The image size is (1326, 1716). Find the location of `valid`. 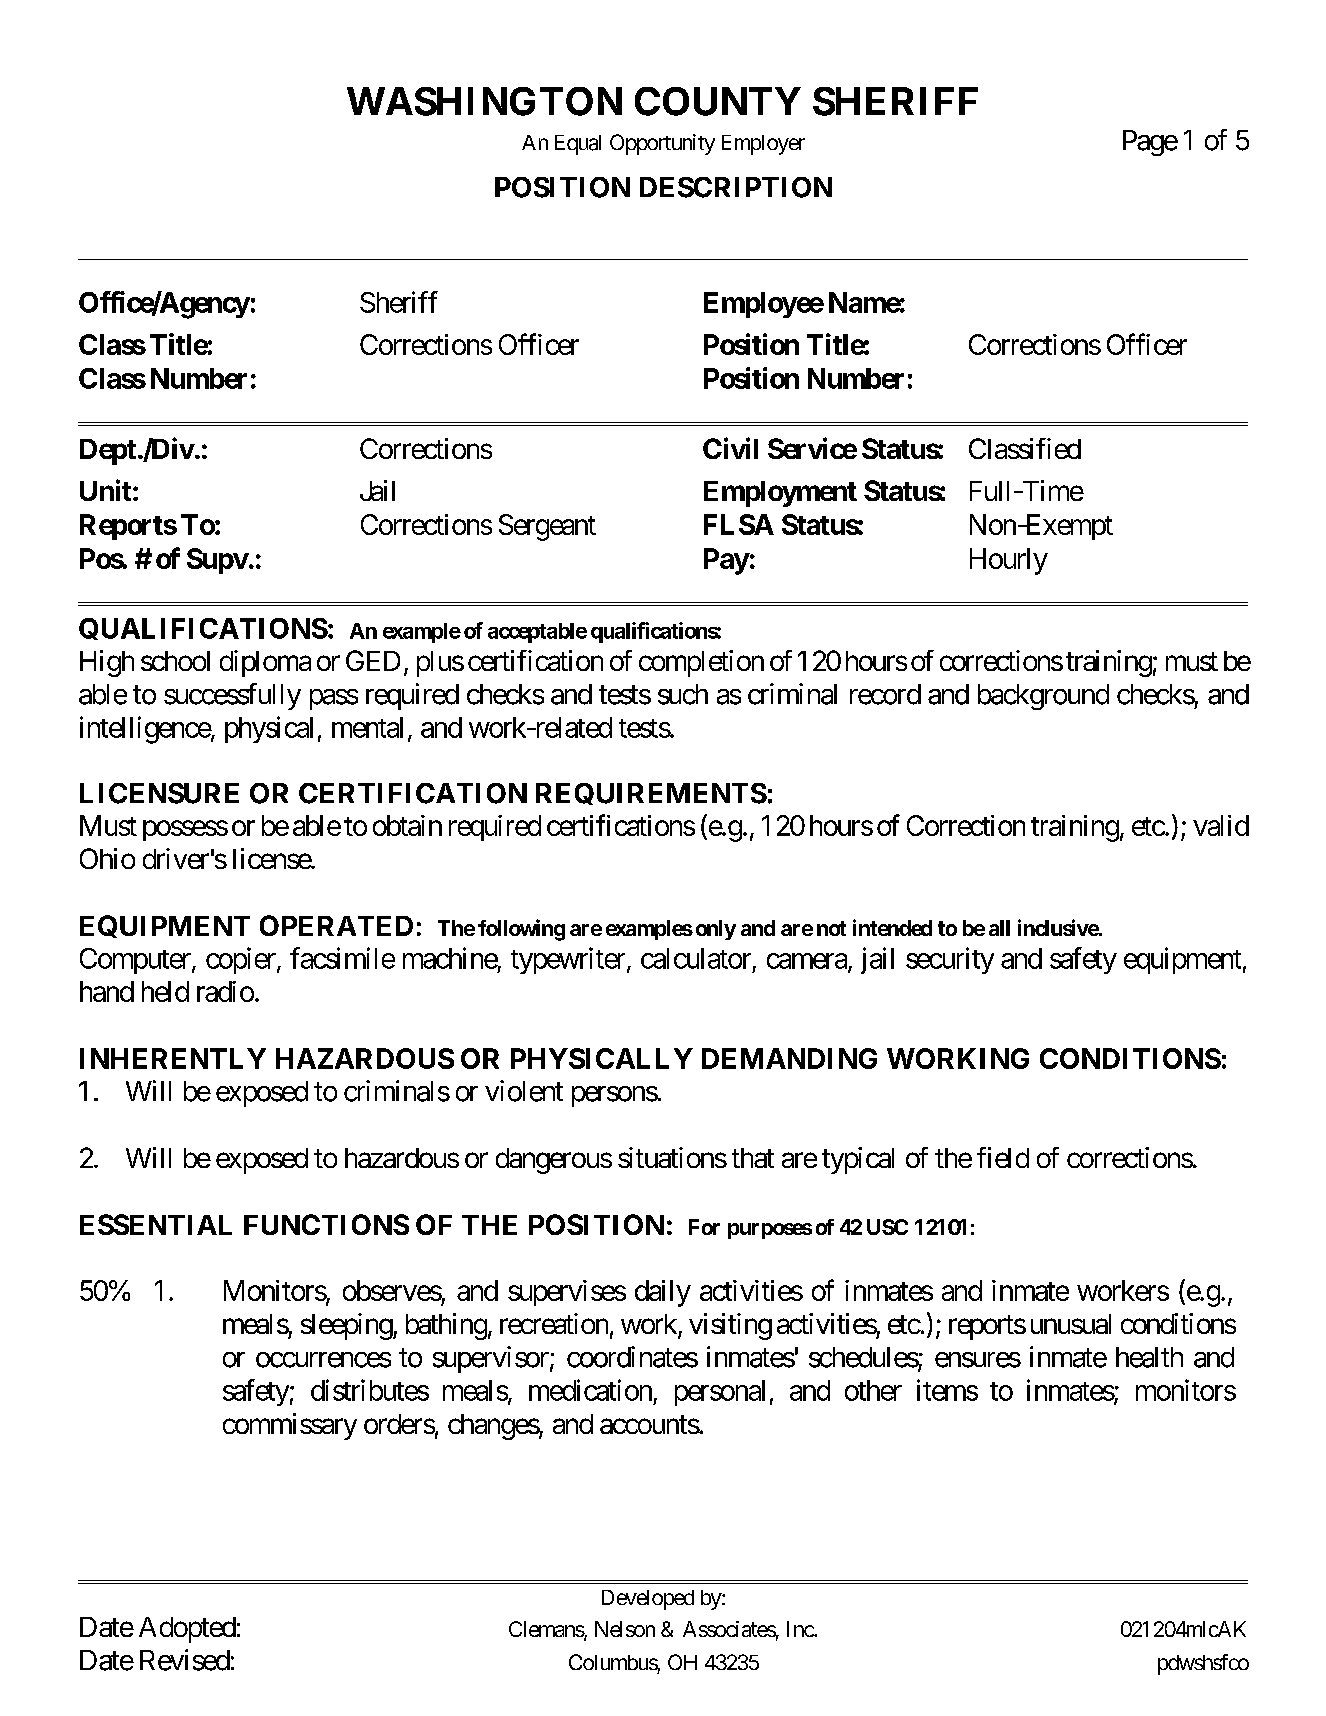

valid is located at coordinates (1221, 825).
